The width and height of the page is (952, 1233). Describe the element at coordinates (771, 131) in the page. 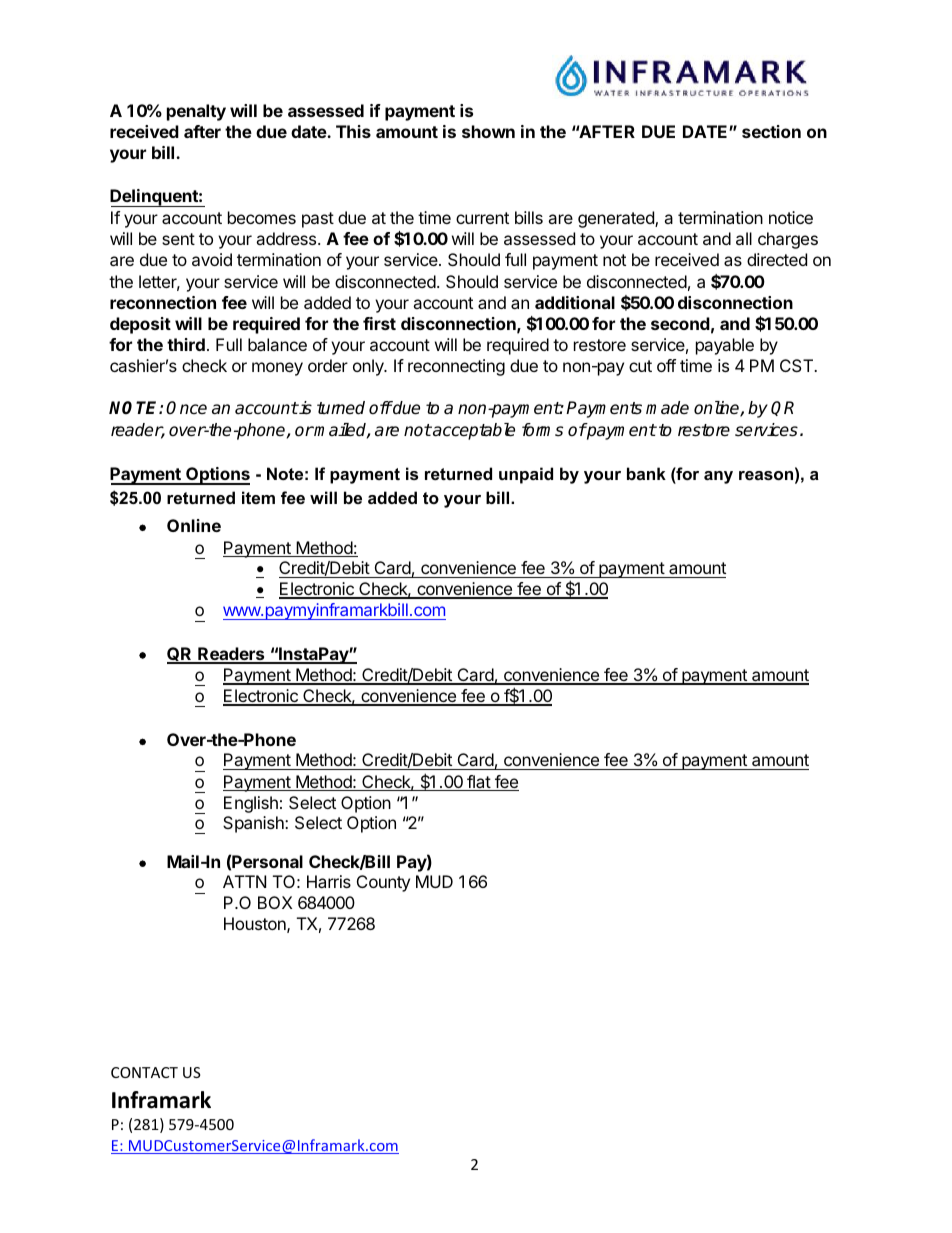

I see `section` at that location.
